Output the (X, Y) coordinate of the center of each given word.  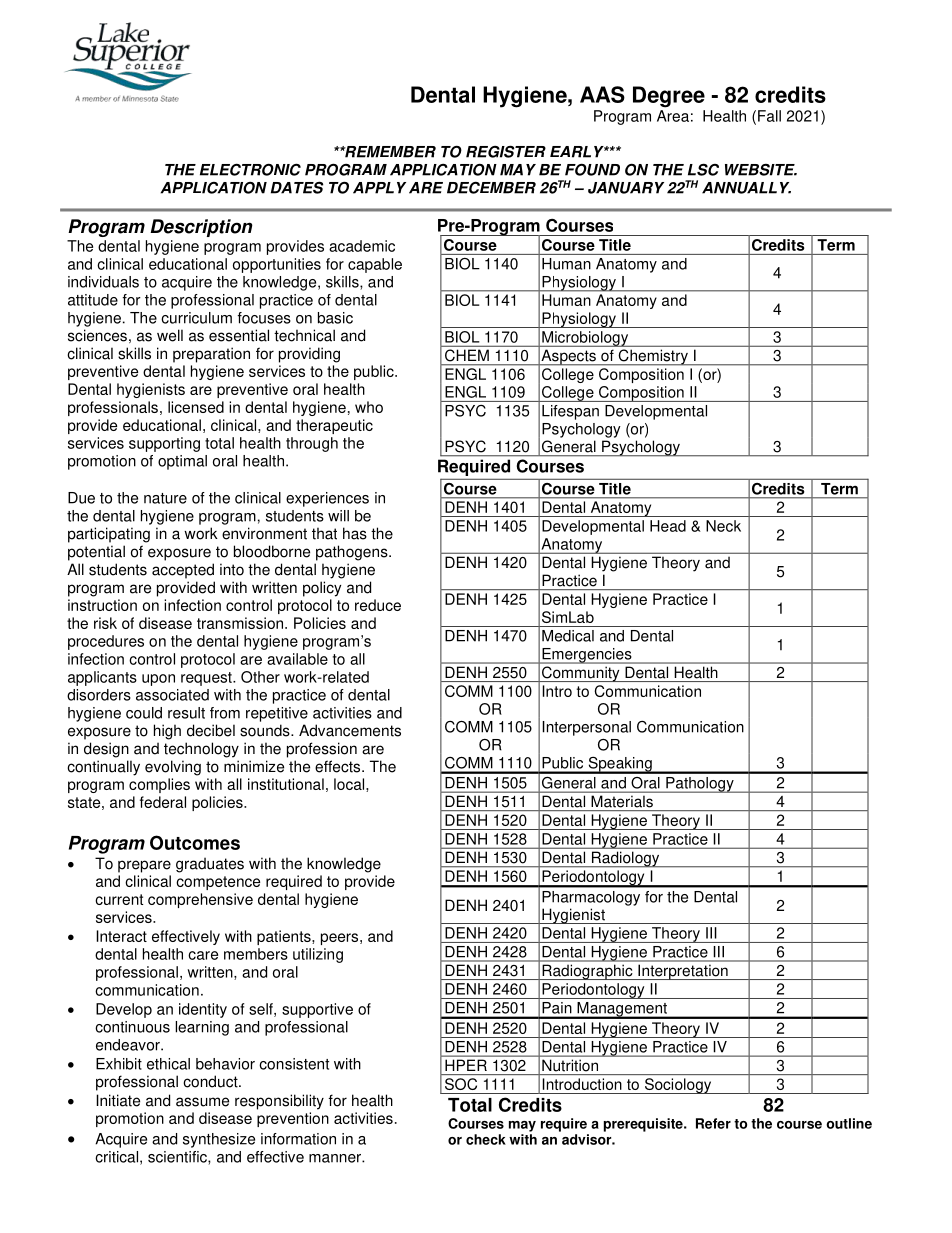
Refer (713, 1123)
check (486, 1139)
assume (202, 1102)
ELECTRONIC (250, 169)
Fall (769, 116)
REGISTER (506, 151)
